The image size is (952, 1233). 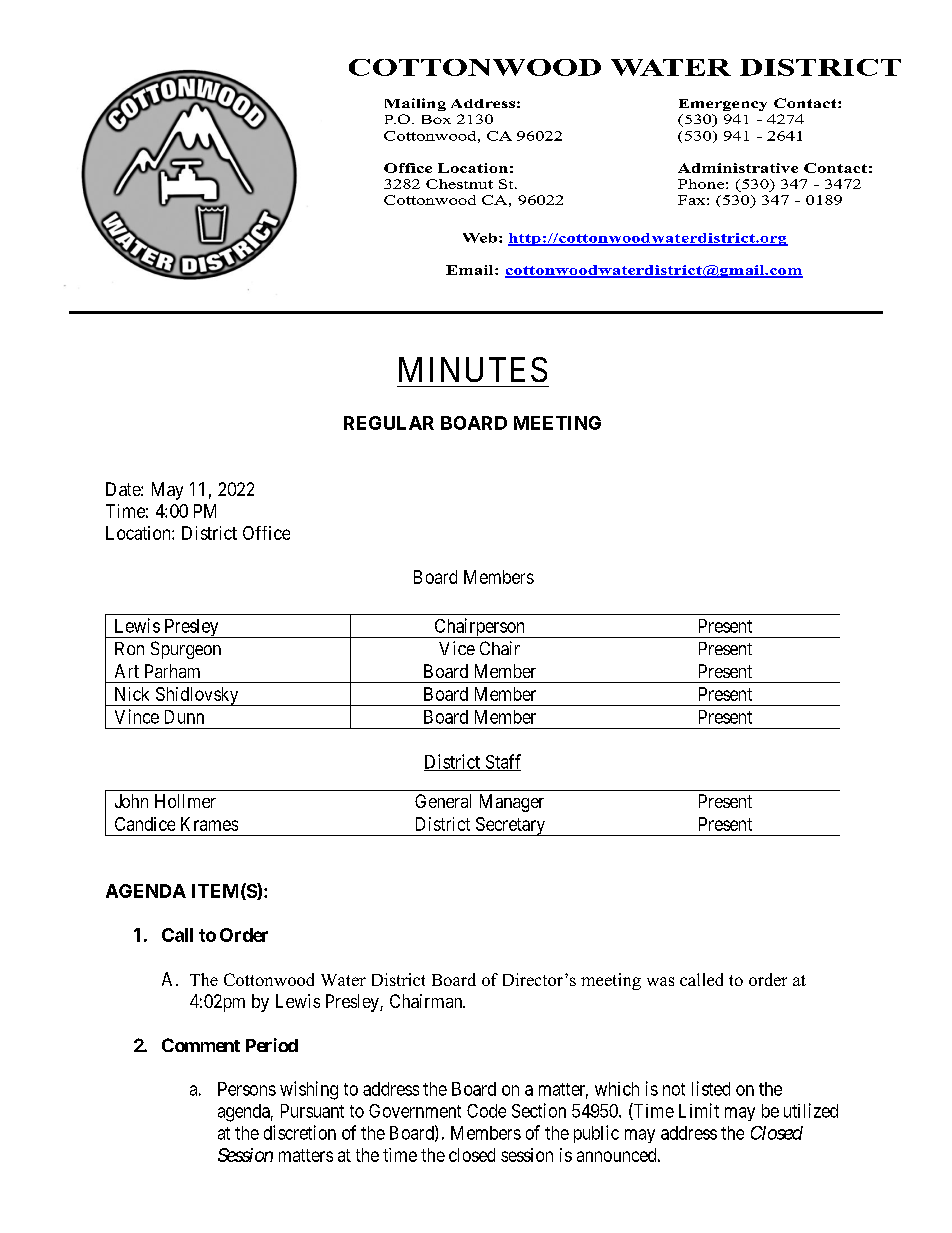 What do you see at coordinates (415, 104) in the page?
I see `Mailing` at bounding box center [415, 104].
